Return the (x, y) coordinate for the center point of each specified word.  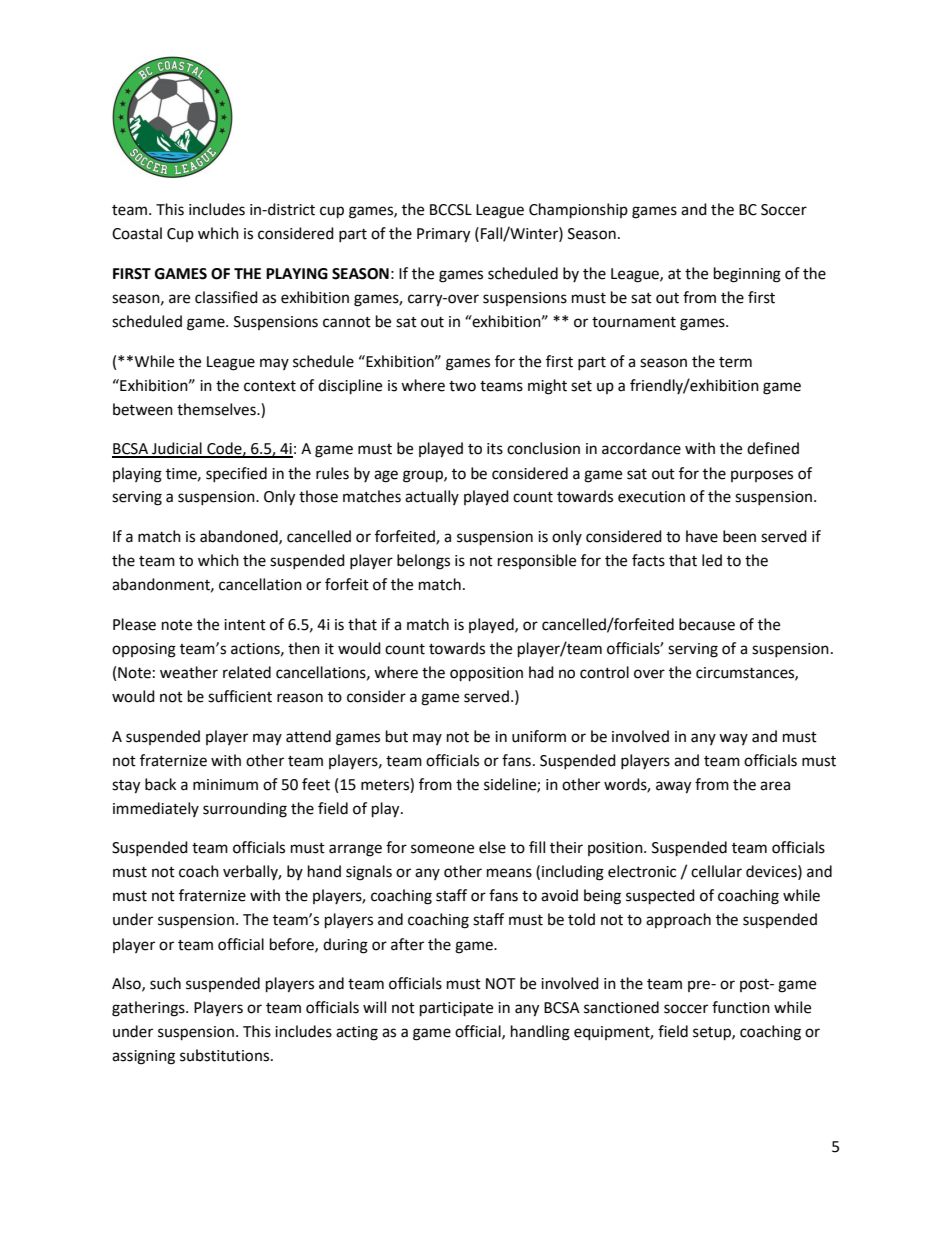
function (741, 1007)
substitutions (226, 1055)
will (374, 1007)
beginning (747, 275)
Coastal (137, 233)
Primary (443, 235)
